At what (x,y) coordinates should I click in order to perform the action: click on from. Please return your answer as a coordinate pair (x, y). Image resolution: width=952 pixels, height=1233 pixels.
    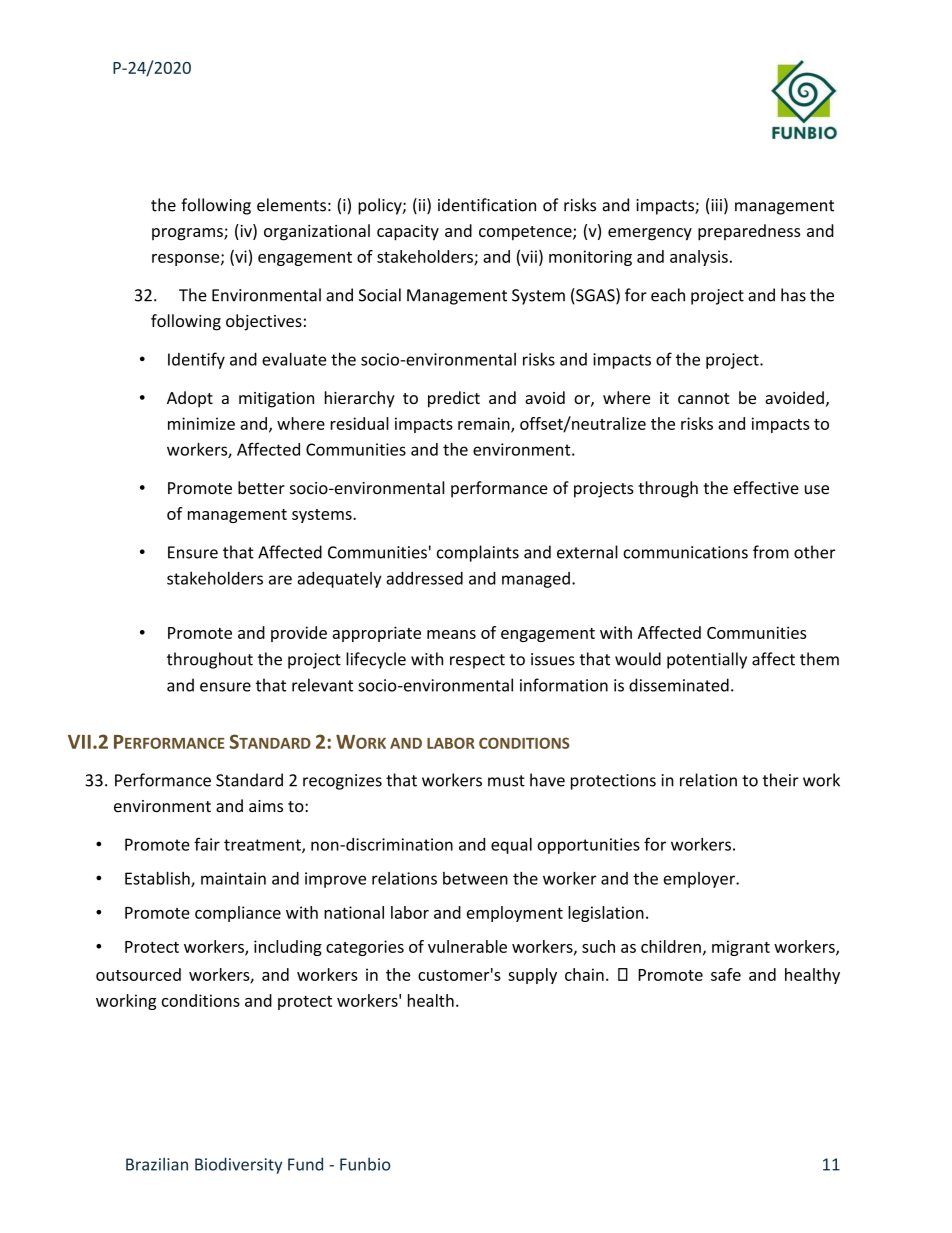
    Looking at the image, I should click on (771, 552).
